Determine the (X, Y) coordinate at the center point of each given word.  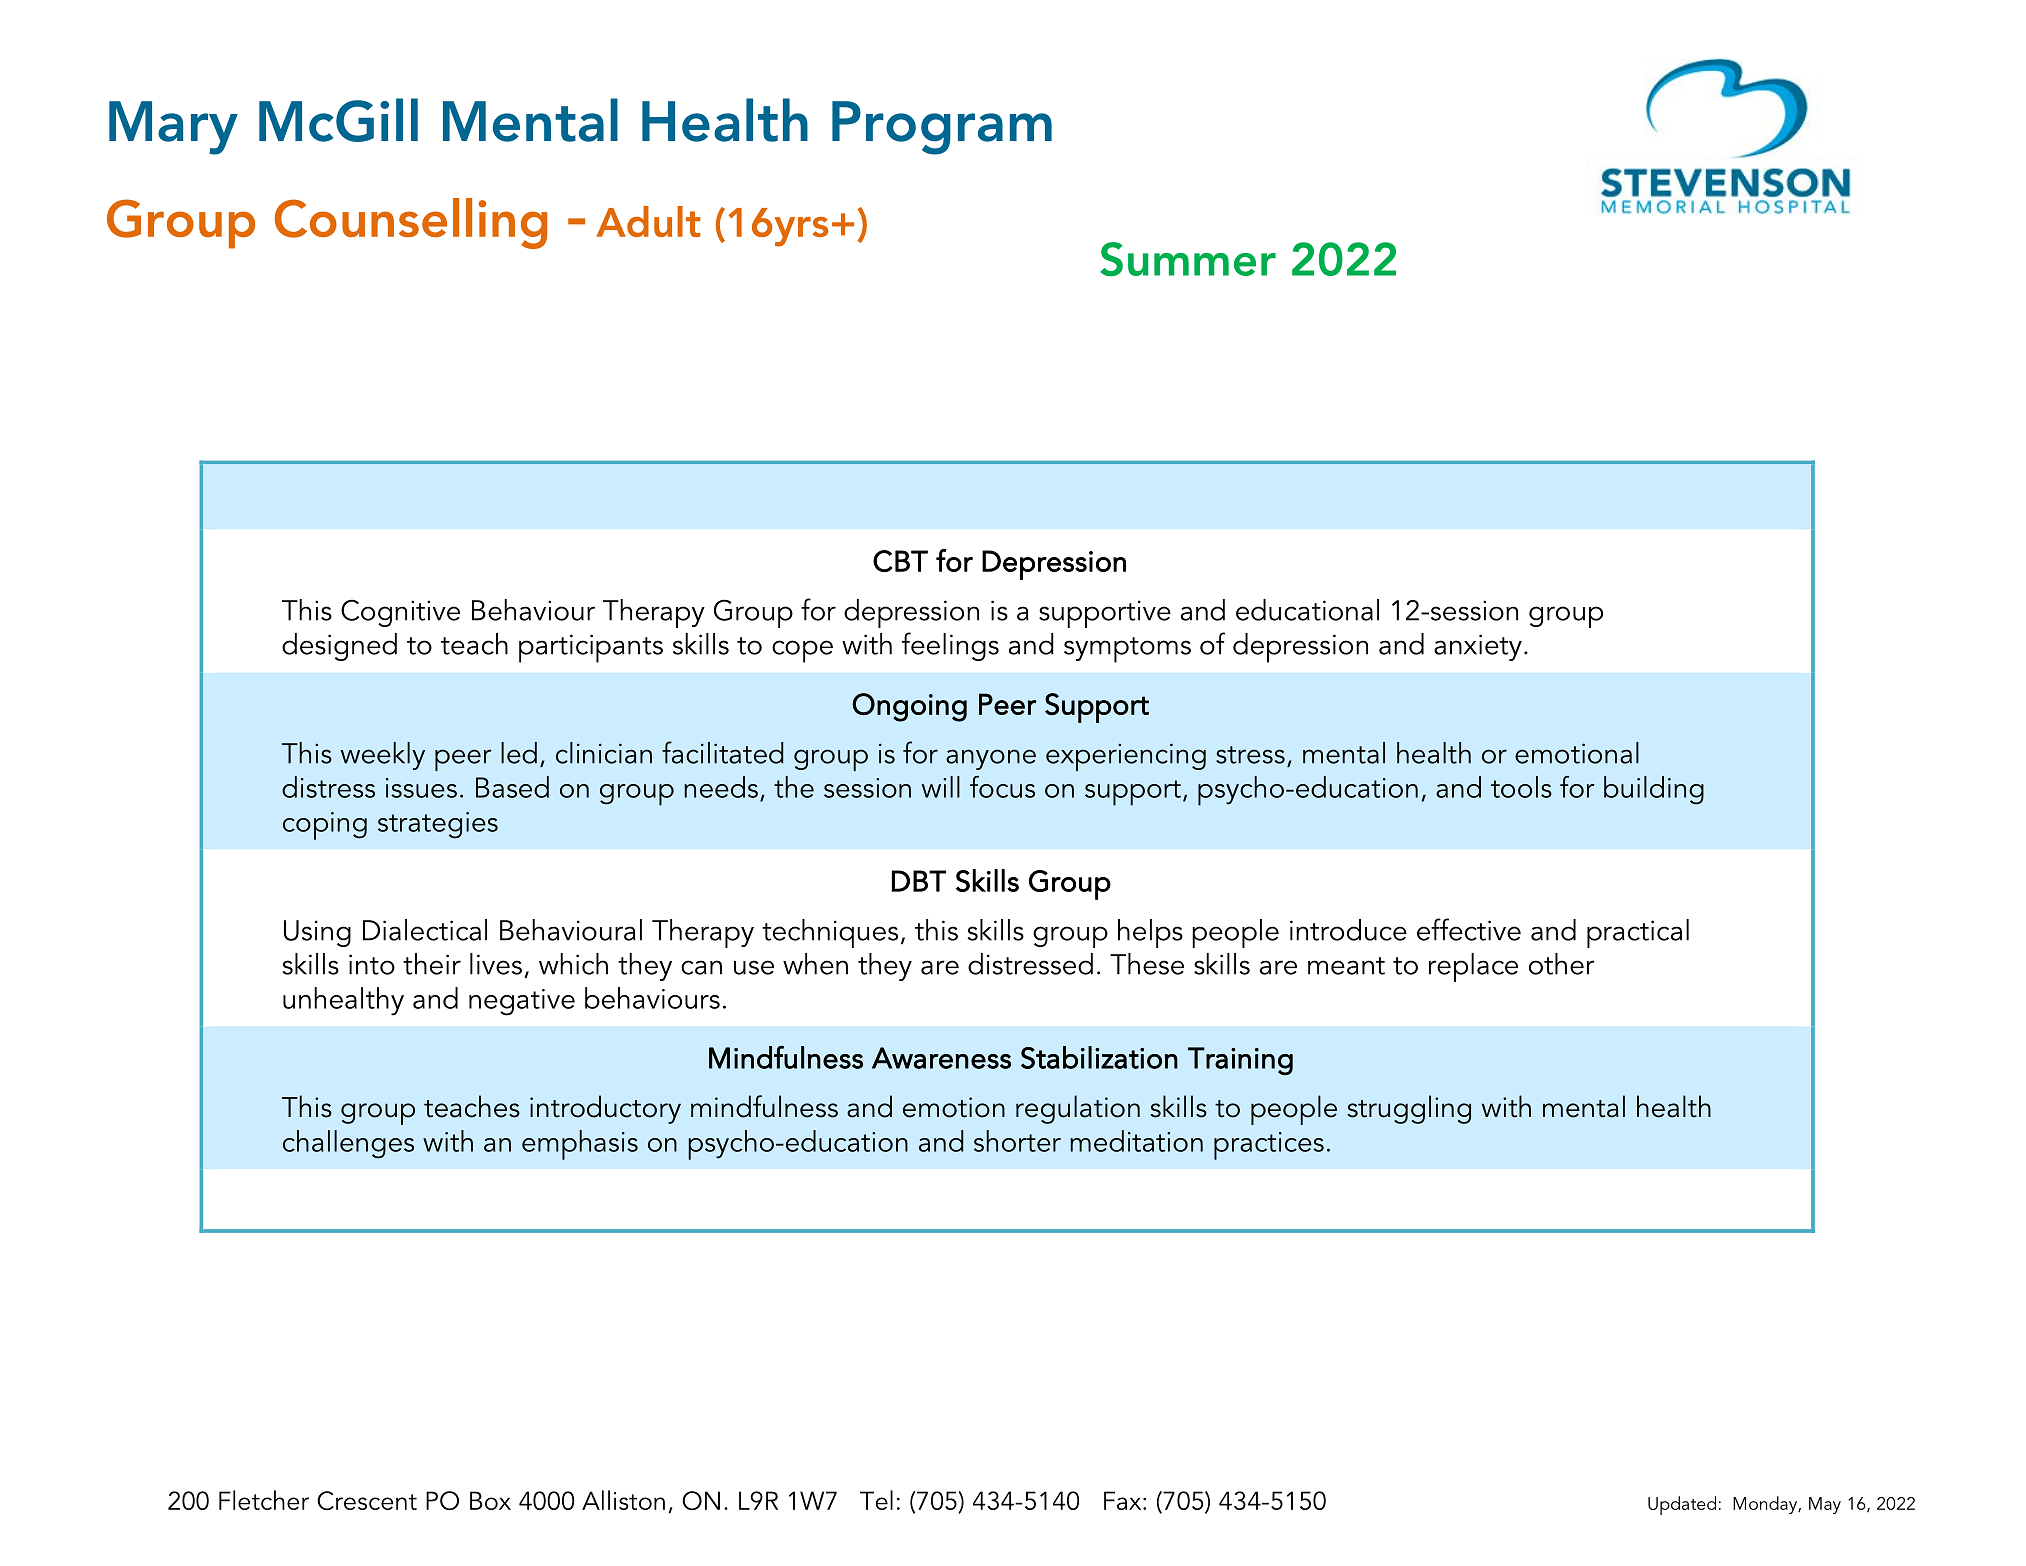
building (1654, 790)
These (1147, 964)
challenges (348, 1144)
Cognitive (400, 613)
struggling (1409, 1109)
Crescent (367, 1500)
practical (1638, 933)
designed (339, 647)
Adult (648, 221)
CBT (900, 561)
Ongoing (909, 707)
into (372, 964)
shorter (1017, 1141)
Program (942, 128)
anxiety (1478, 647)
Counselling (410, 223)
